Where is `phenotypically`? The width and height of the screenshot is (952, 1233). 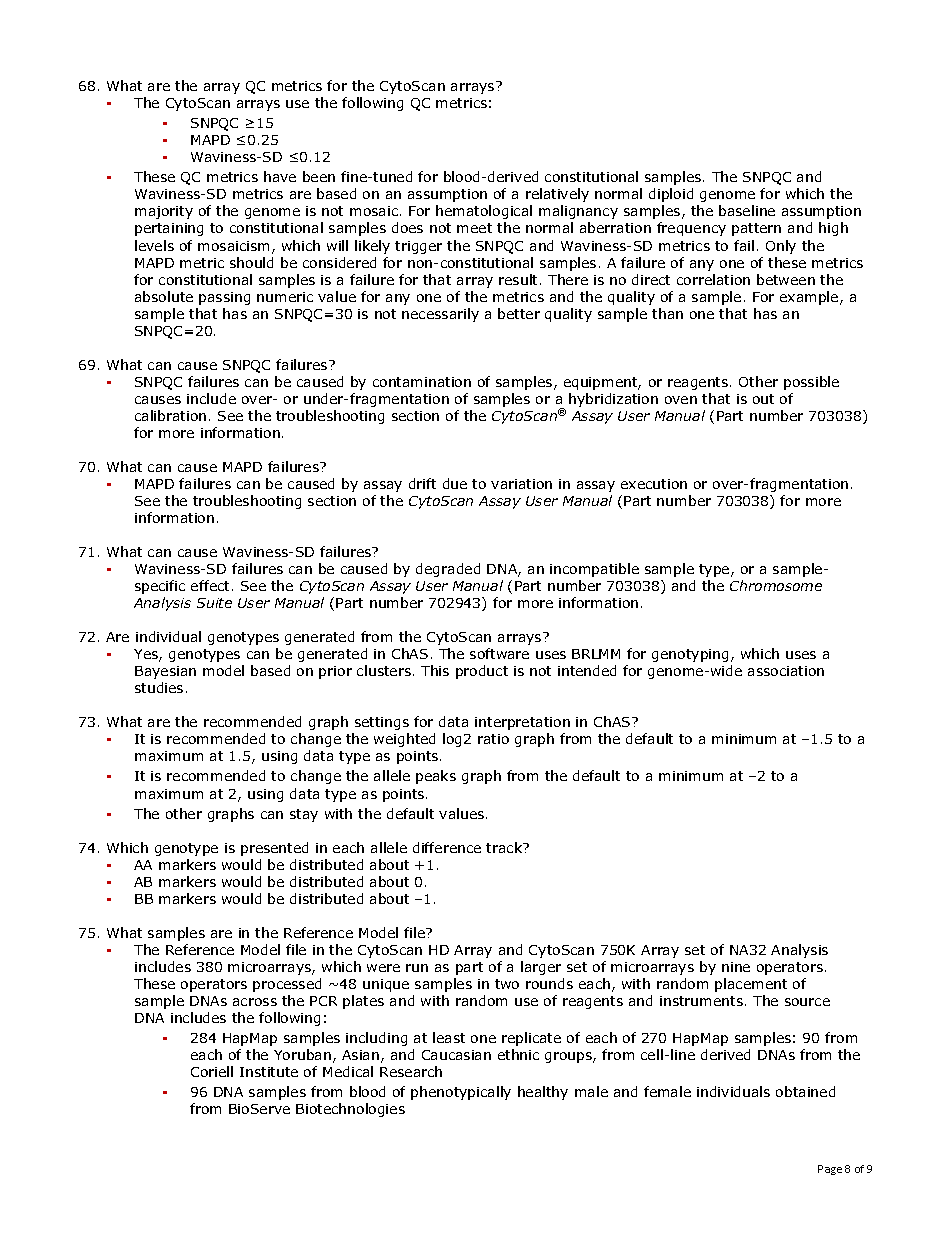 phenotypically is located at coordinates (461, 1093).
